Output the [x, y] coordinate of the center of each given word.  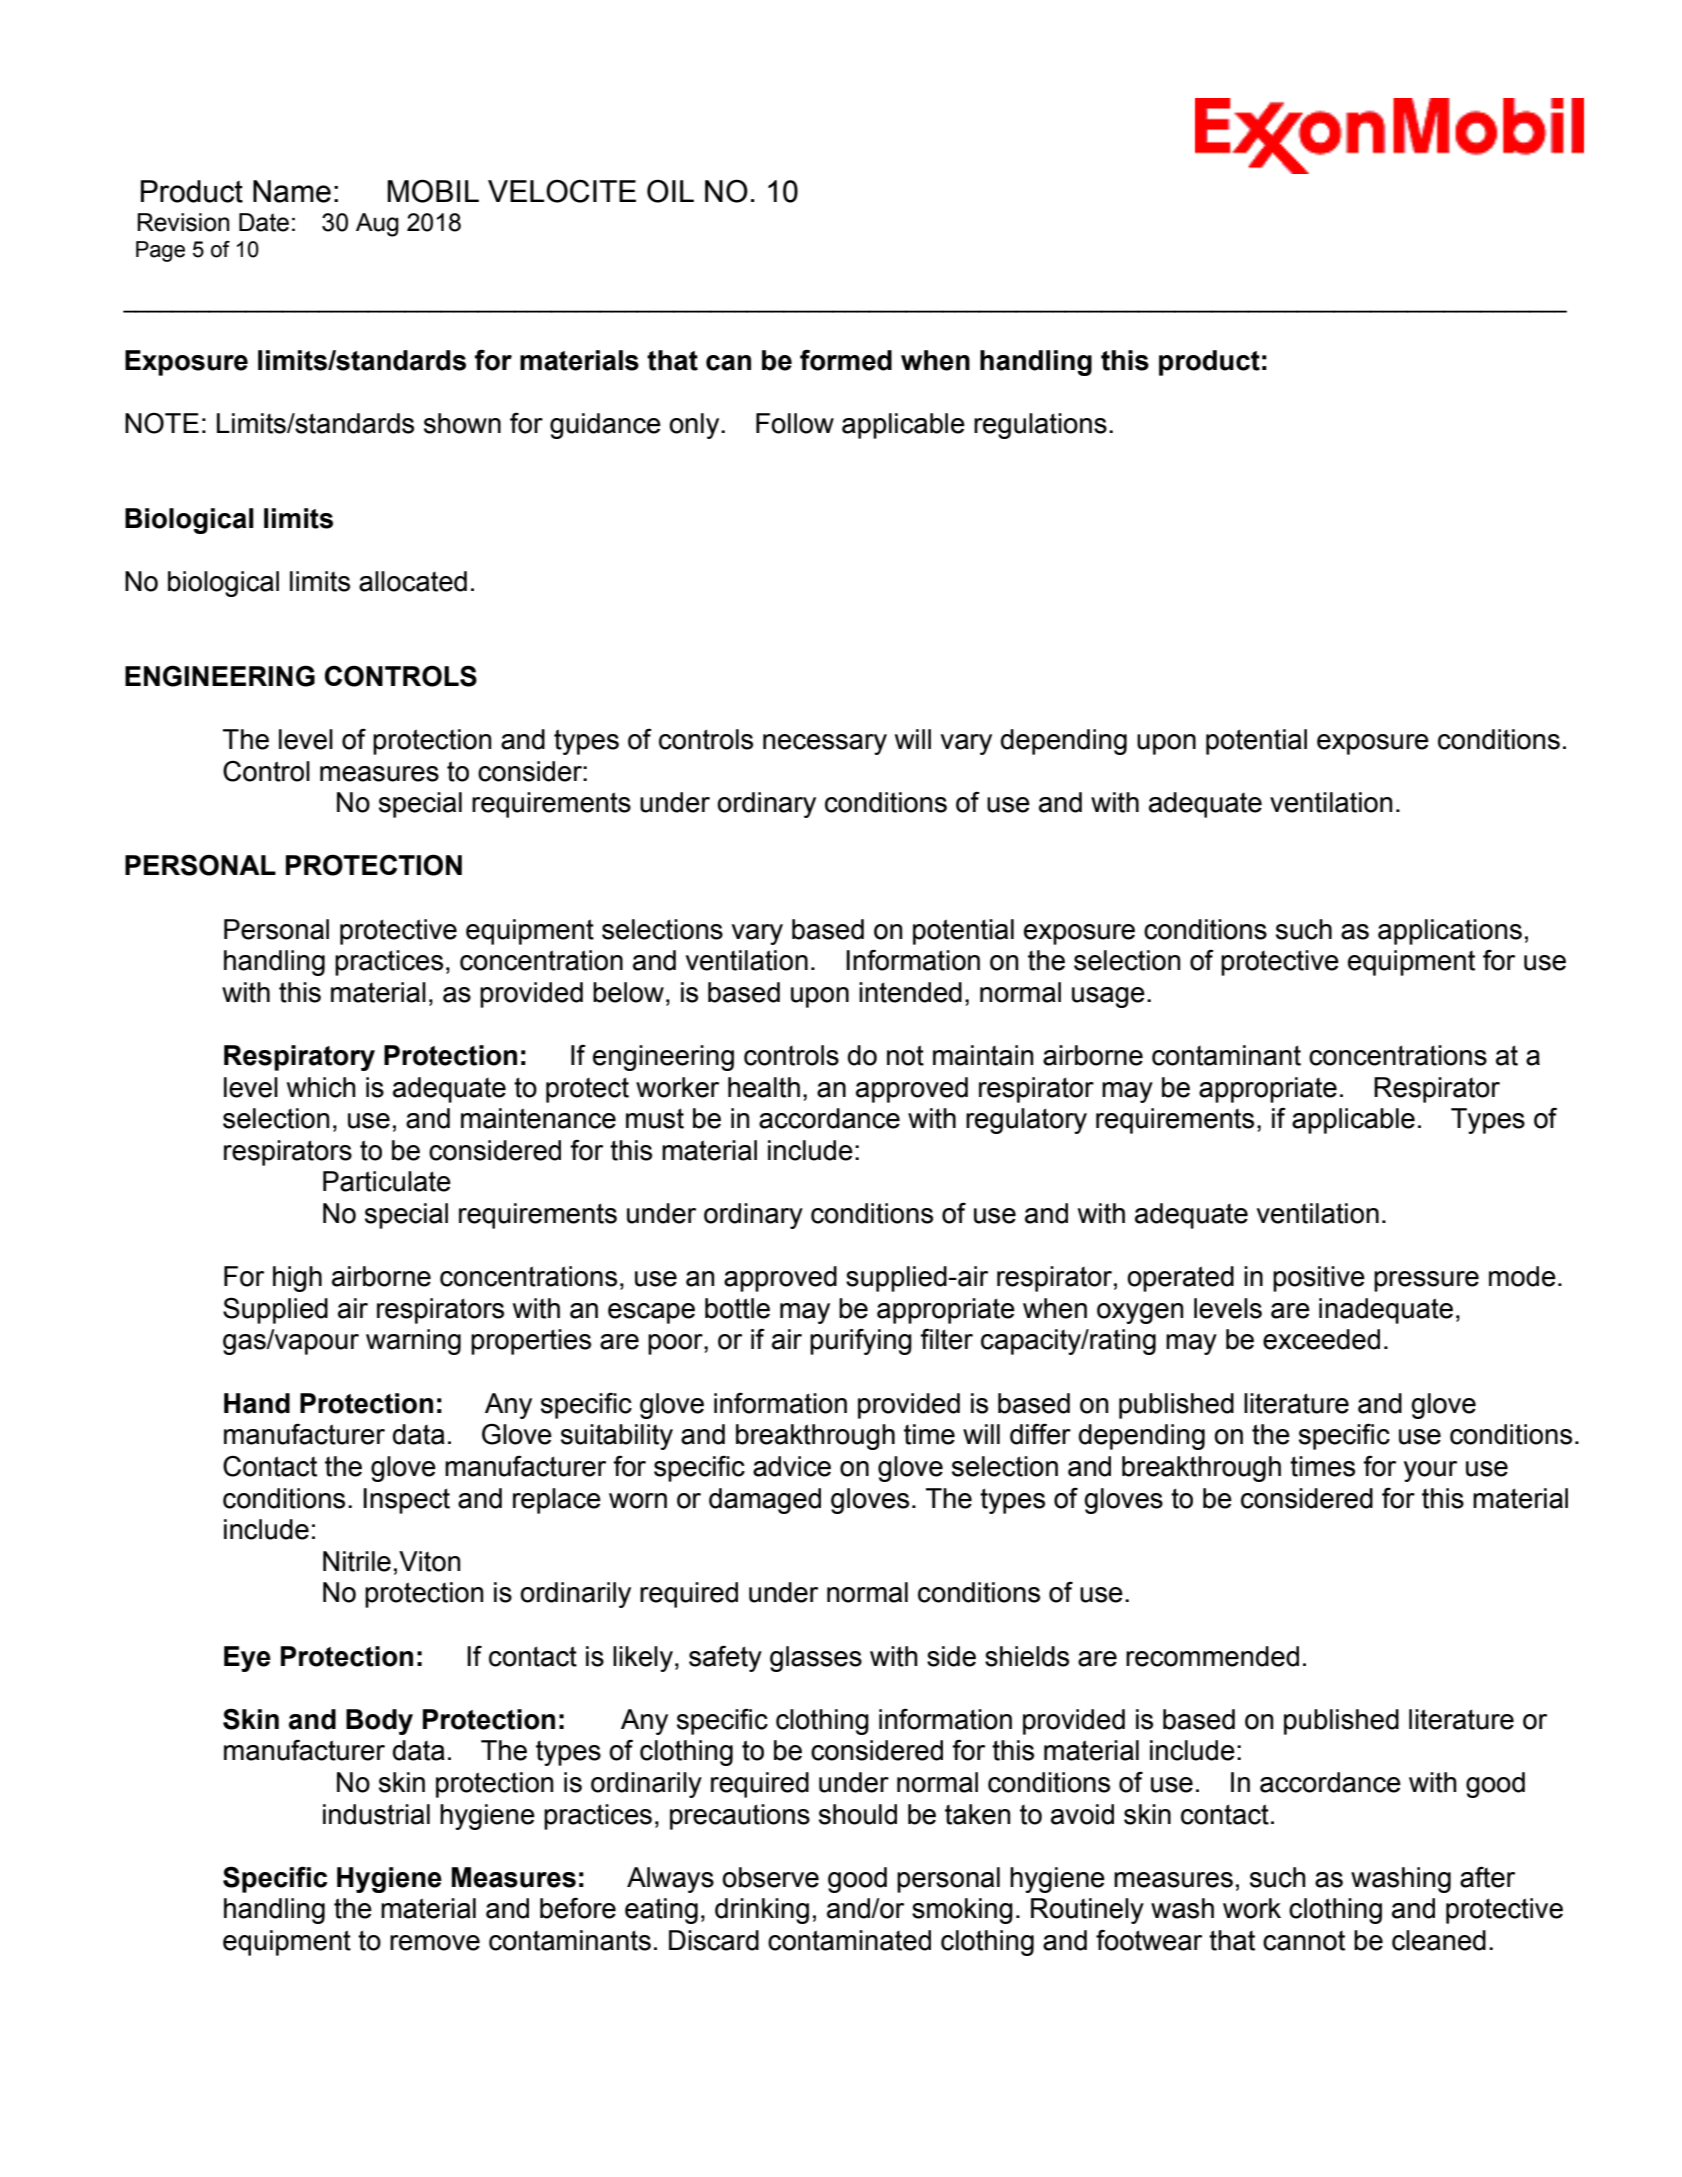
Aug [377, 225]
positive [1319, 1279]
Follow [795, 423]
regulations [1040, 426]
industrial [376, 1814]
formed [846, 360]
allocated [413, 581]
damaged [765, 1501]
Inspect [406, 1501]
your [1430, 1471]
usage [1108, 997]
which [321, 1087]
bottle [737, 1308]
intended [910, 992]
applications [1450, 932]
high [297, 1279]
